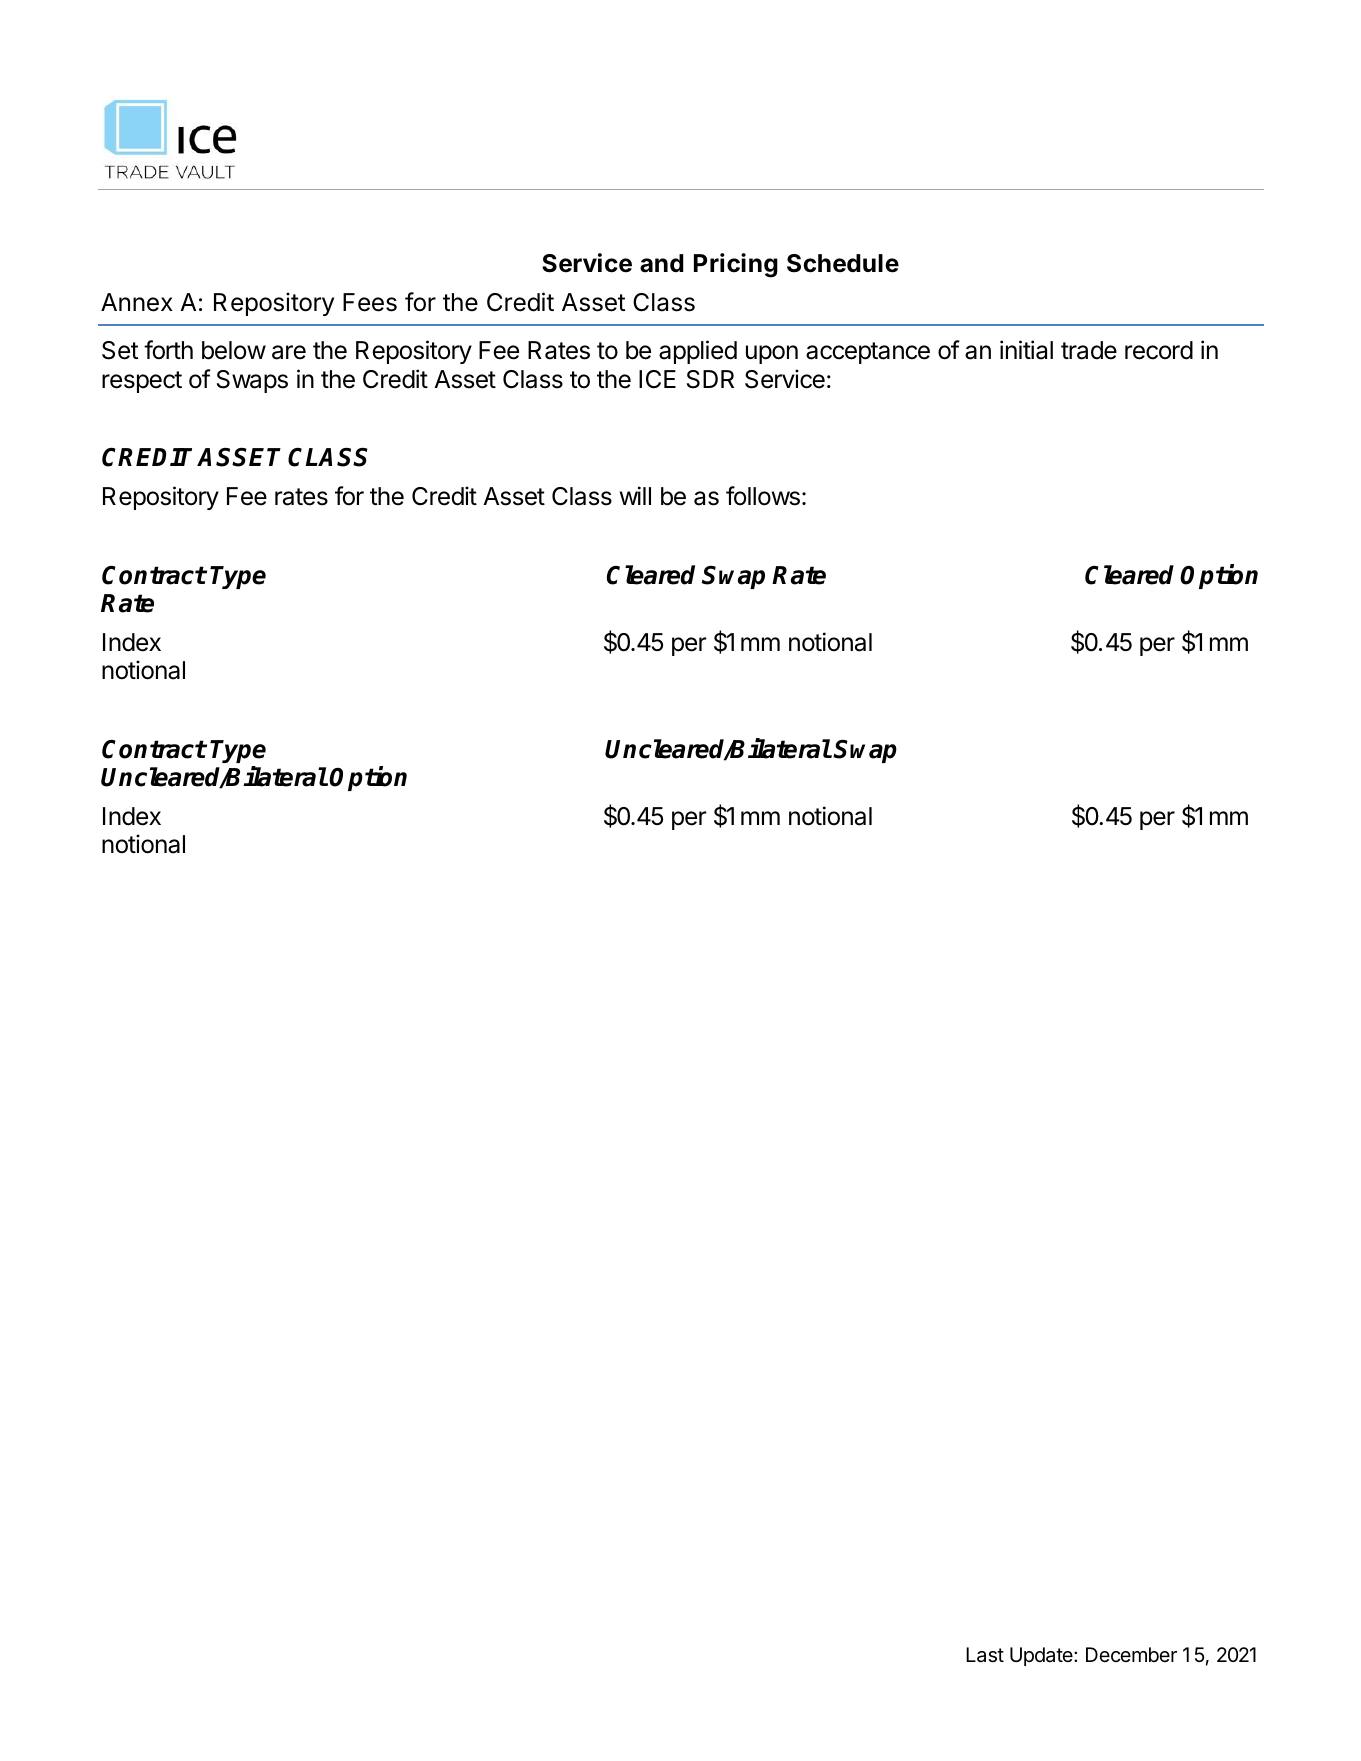 Image resolution: width=1361 pixels, height=1761 pixels. Describe the element at coordinates (1089, 350) in the image. I see `trade` at that location.
